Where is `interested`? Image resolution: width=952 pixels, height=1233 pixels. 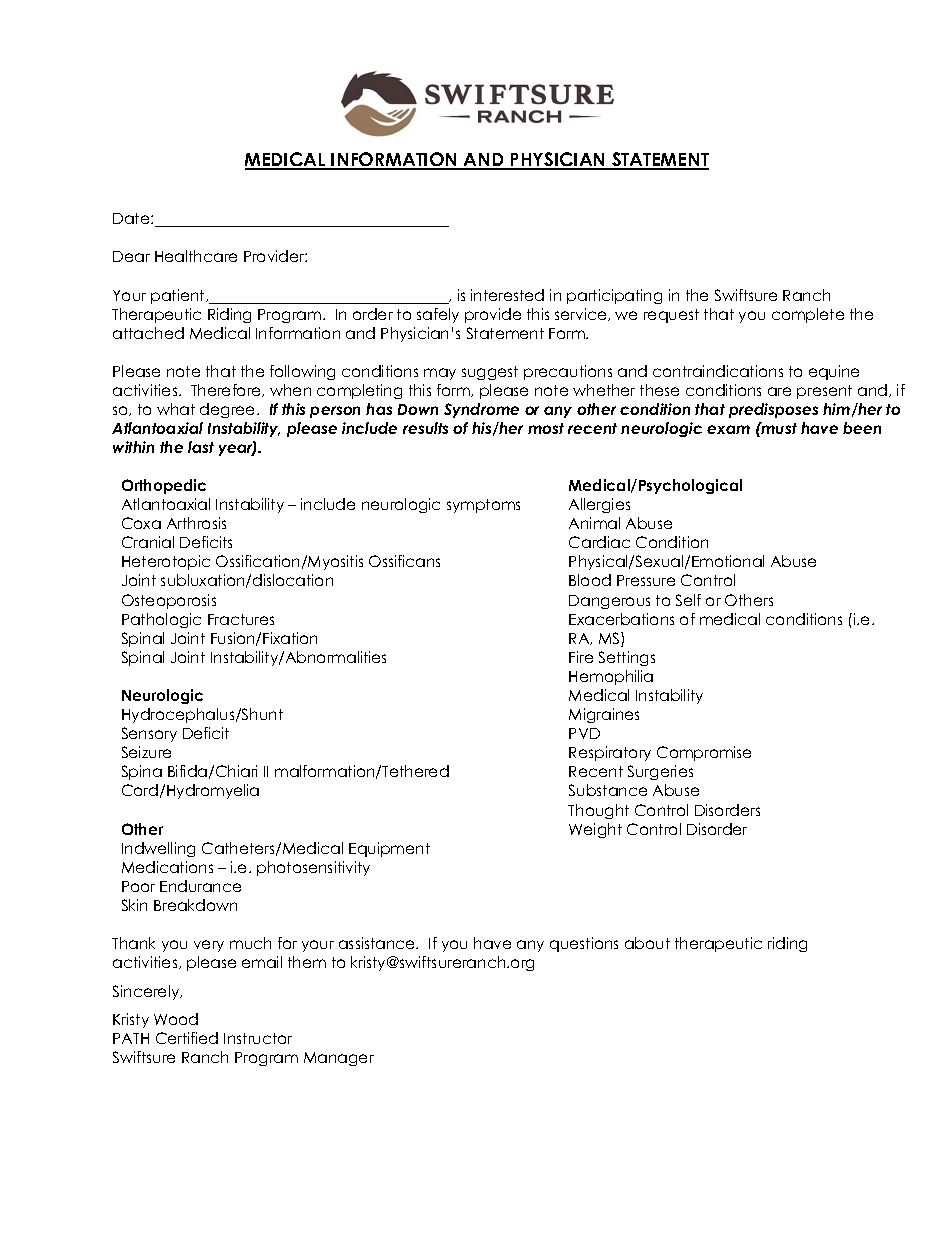 interested is located at coordinates (507, 295).
